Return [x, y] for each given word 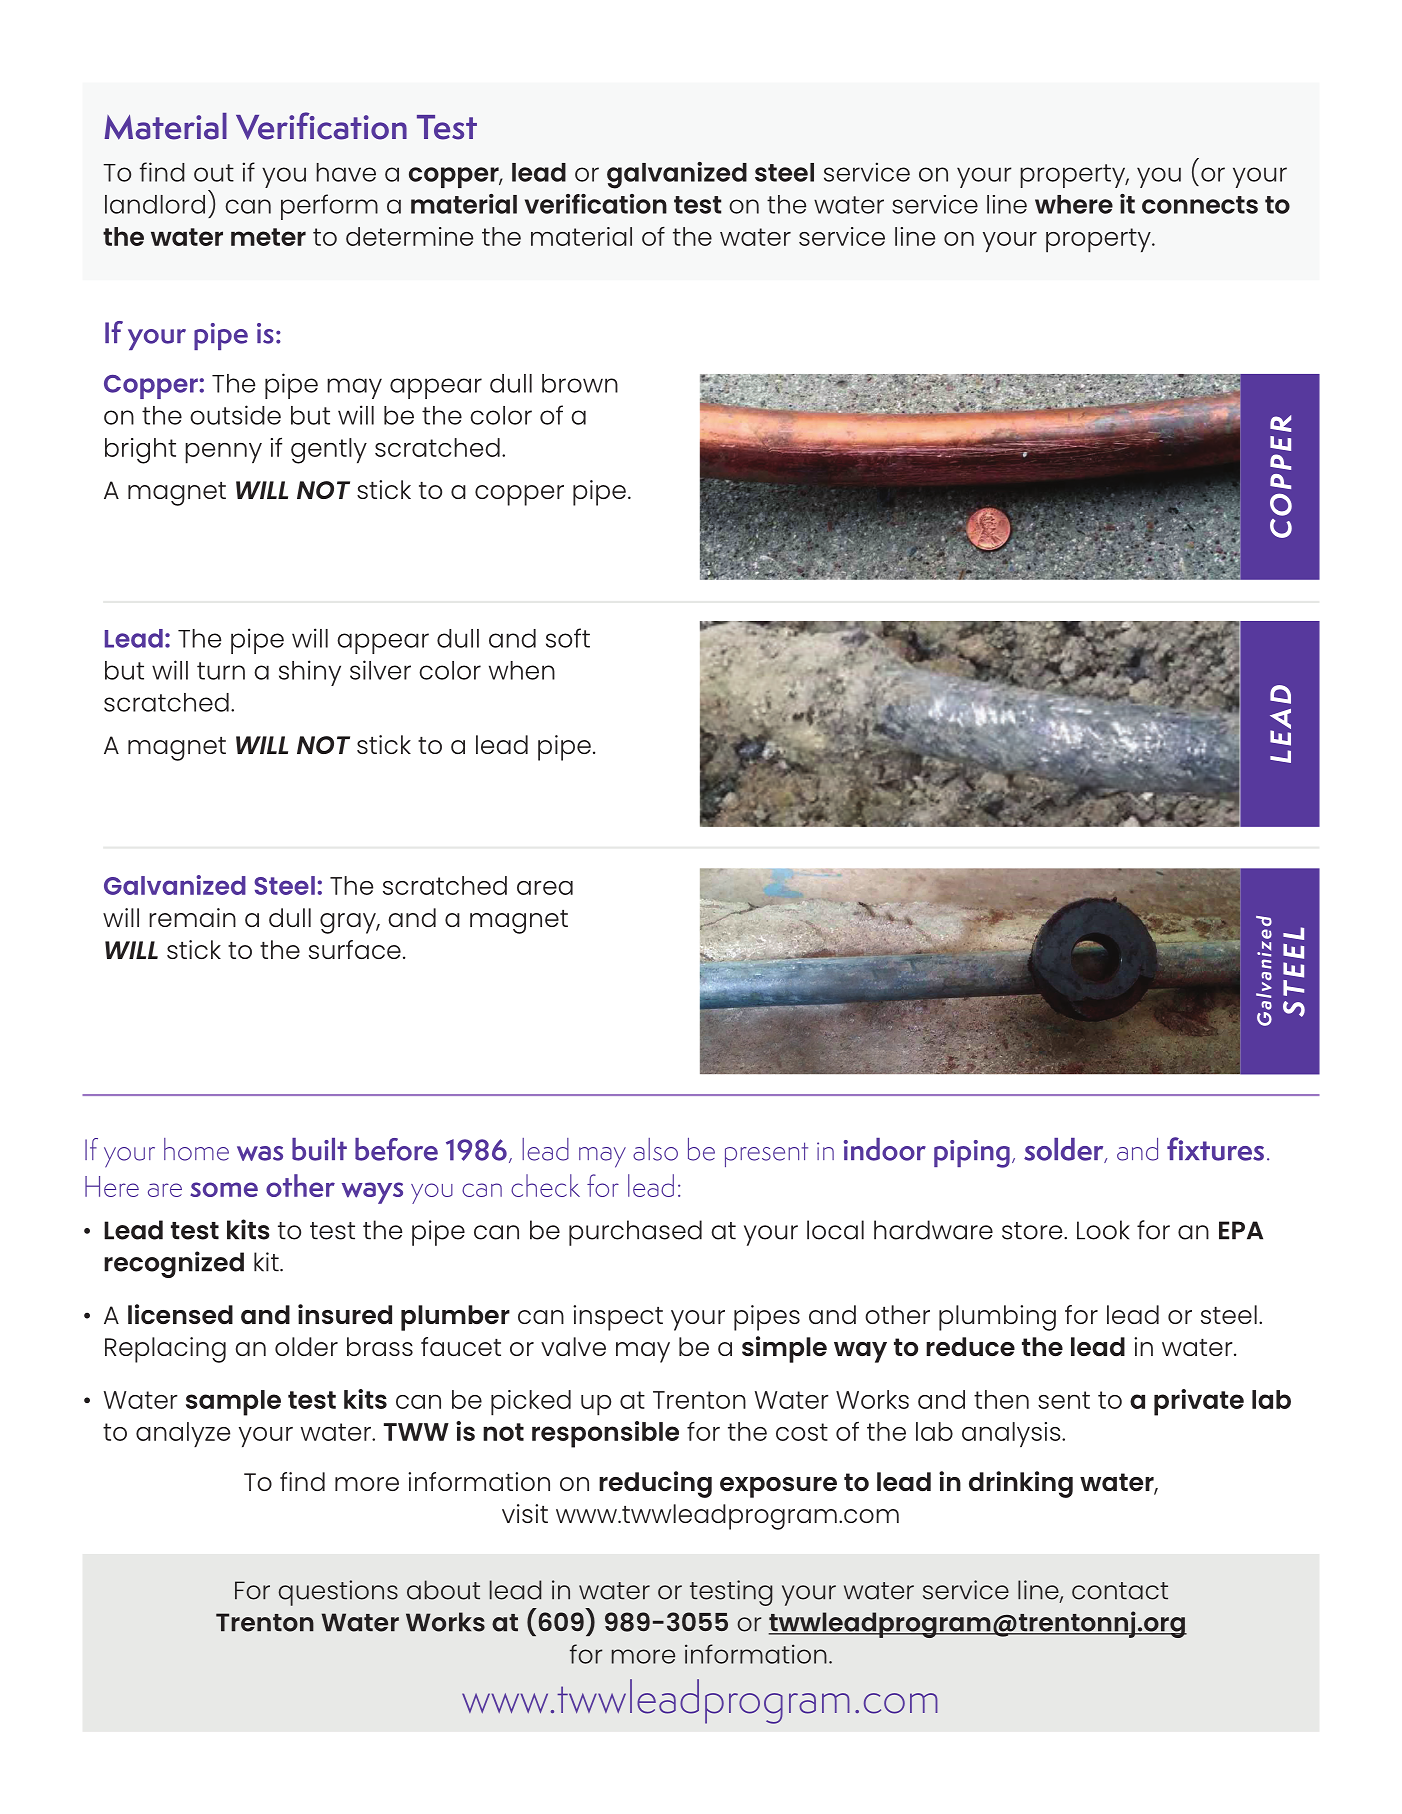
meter [268, 237]
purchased [635, 1233]
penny [223, 453]
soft [568, 638]
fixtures [1215, 1149]
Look [1103, 1230]
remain [192, 917]
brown [580, 383]
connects [1200, 205]
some [224, 1189]
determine [409, 236]
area [545, 888]
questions [338, 1593]
